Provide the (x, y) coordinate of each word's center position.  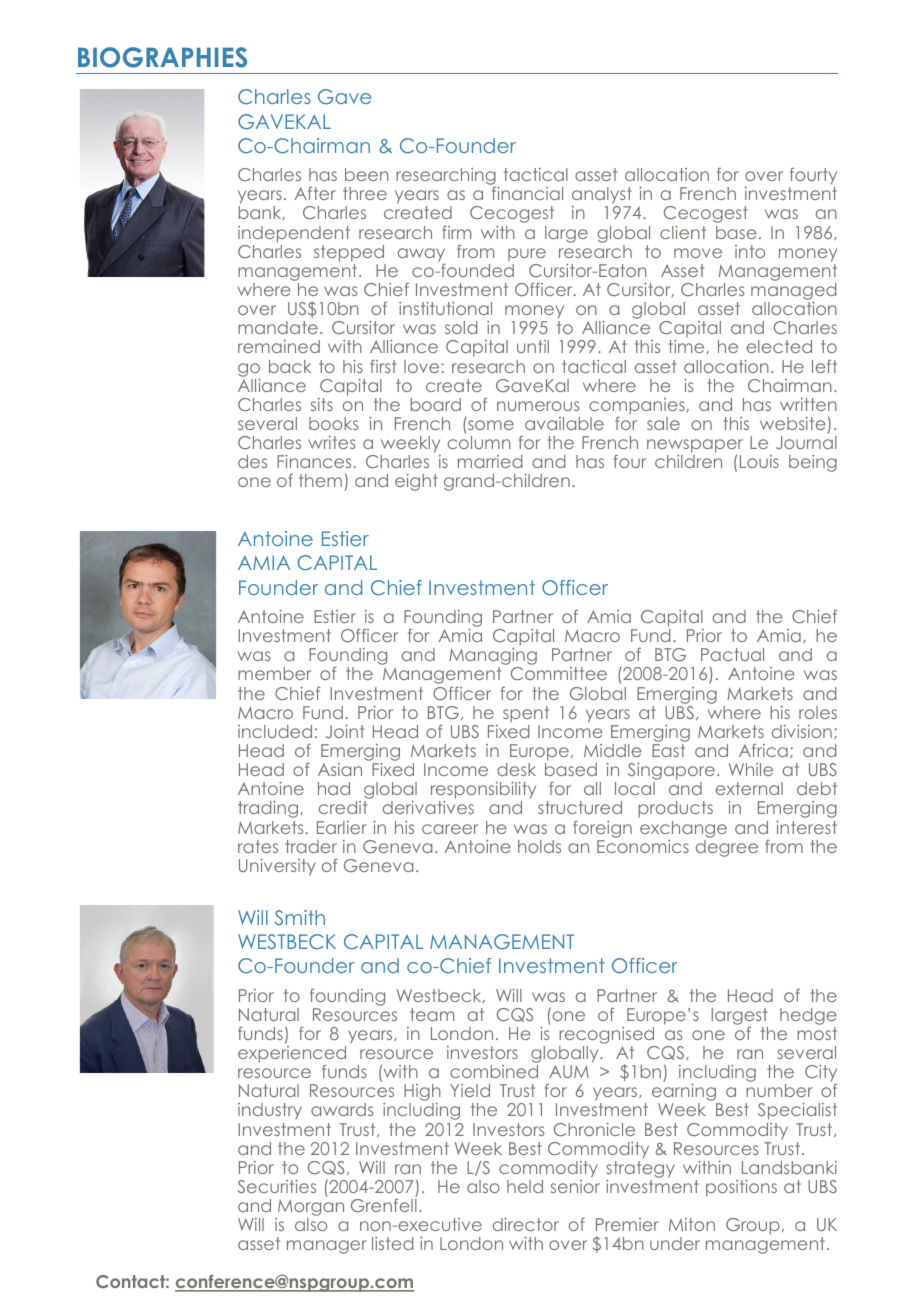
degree (727, 848)
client (683, 232)
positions (741, 1188)
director (526, 1224)
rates (258, 846)
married (490, 461)
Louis (759, 461)
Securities (277, 1186)
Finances (314, 461)
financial (527, 193)
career (450, 829)
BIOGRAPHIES (162, 57)
